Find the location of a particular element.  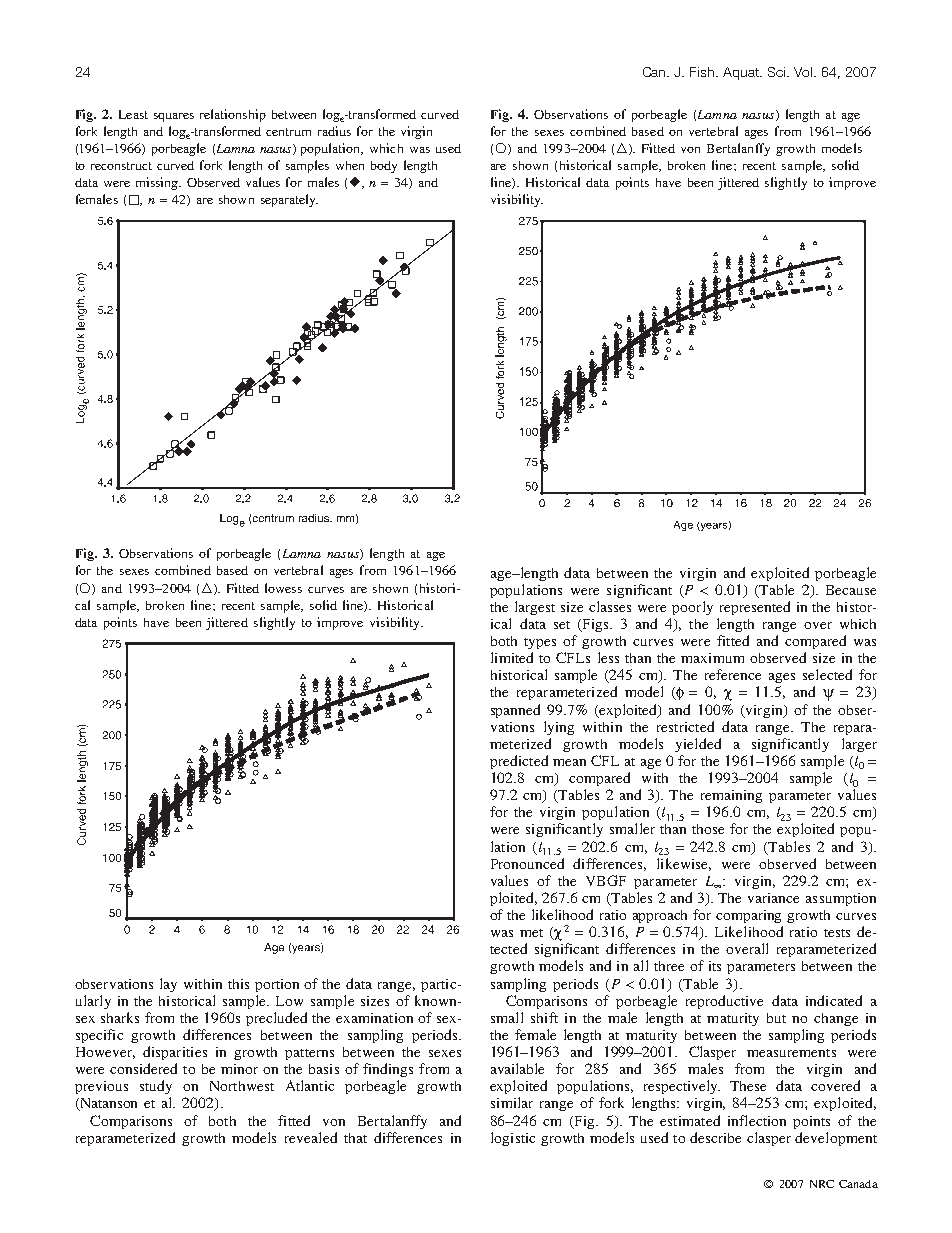

represented is located at coordinates (755, 608).
